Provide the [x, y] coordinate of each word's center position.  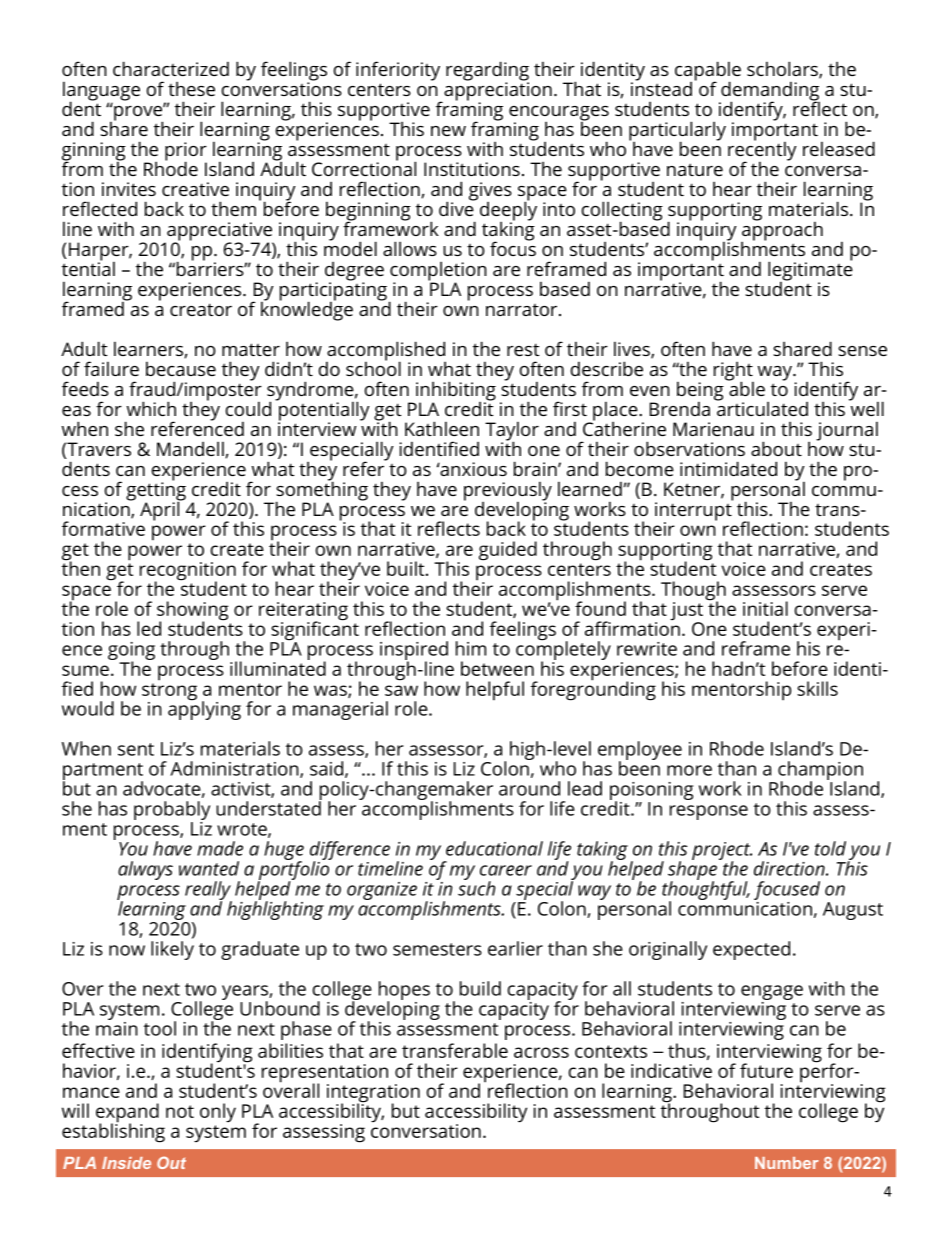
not [180, 1111]
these [191, 89]
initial [765, 608]
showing [193, 612]
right [734, 372]
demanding [769, 92]
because [181, 368]
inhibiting [456, 392]
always [145, 870]
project [722, 852]
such [476, 887]
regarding [487, 72]
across [541, 1052]
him [471, 648]
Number [787, 1163]
